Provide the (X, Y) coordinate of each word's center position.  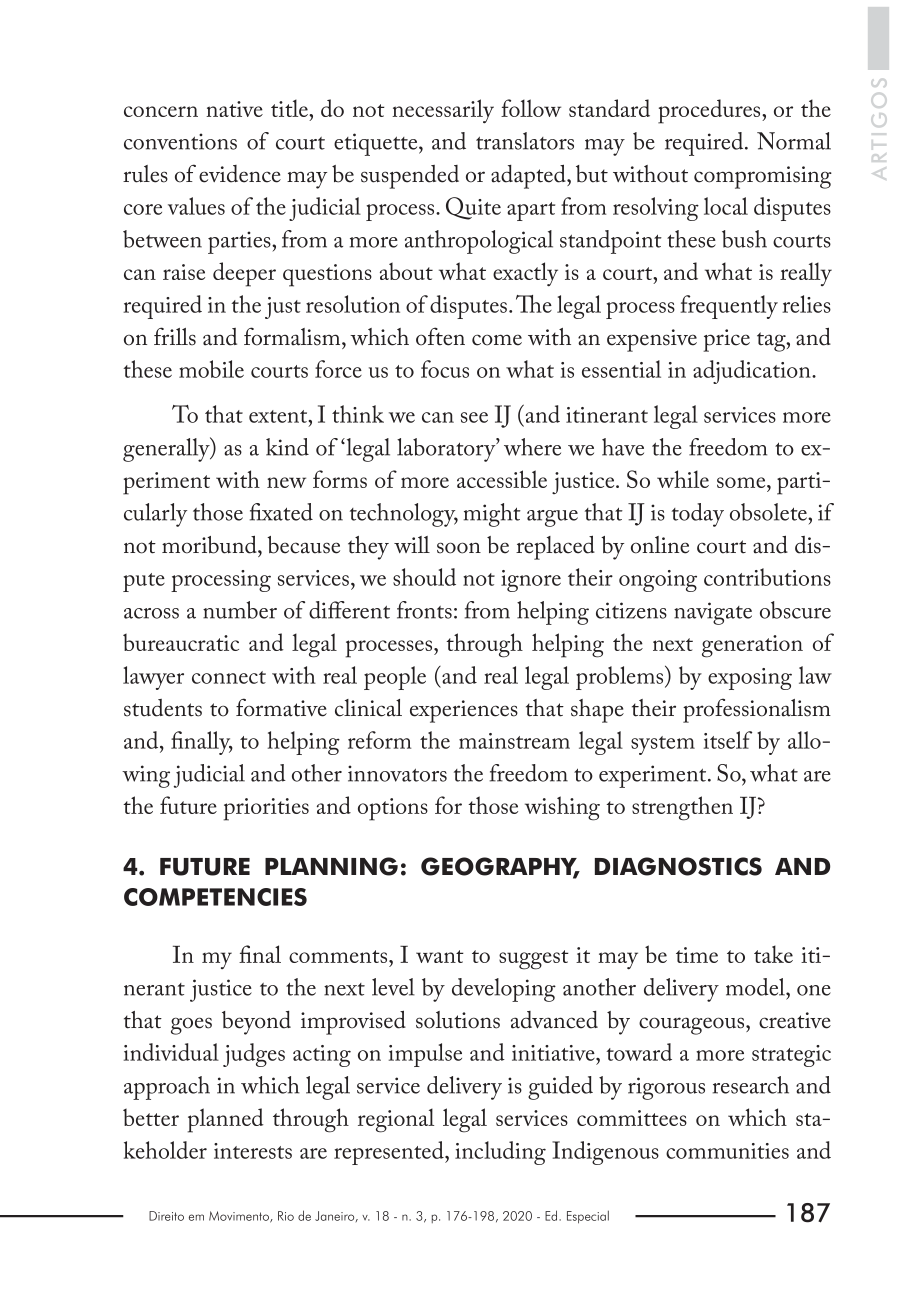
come (497, 340)
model (756, 987)
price (726, 340)
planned (225, 1120)
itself (728, 740)
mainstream (514, 741)
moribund (210, 544)
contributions (767, 577)
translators (525, 141)
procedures (710, 111)
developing (504, 990)
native (234, 109)
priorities (266, 809)
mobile (211, 369)
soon (459, 548)
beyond (256, 1023)
